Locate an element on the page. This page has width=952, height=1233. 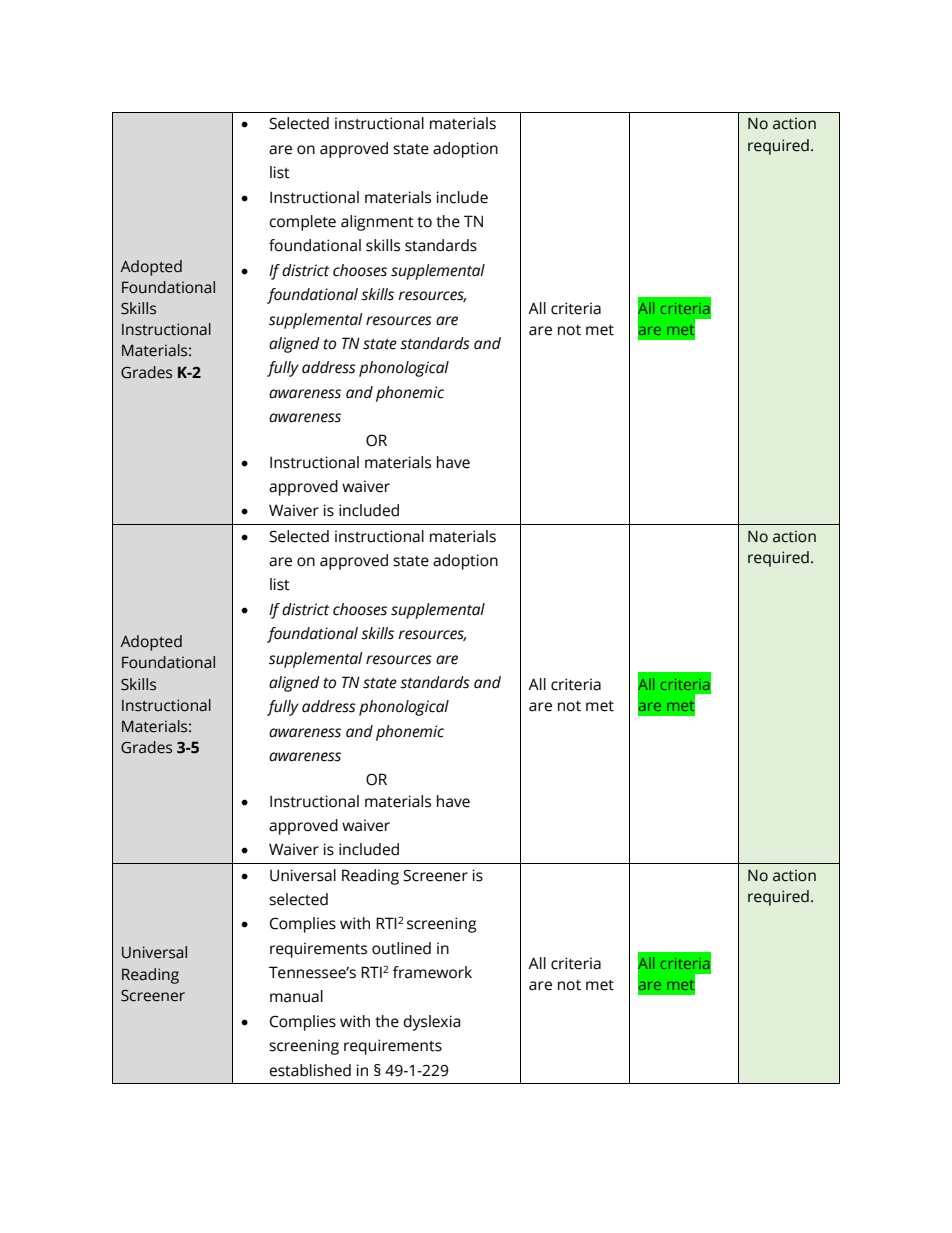
dyslexia is located at coordinates (432, 1023).
